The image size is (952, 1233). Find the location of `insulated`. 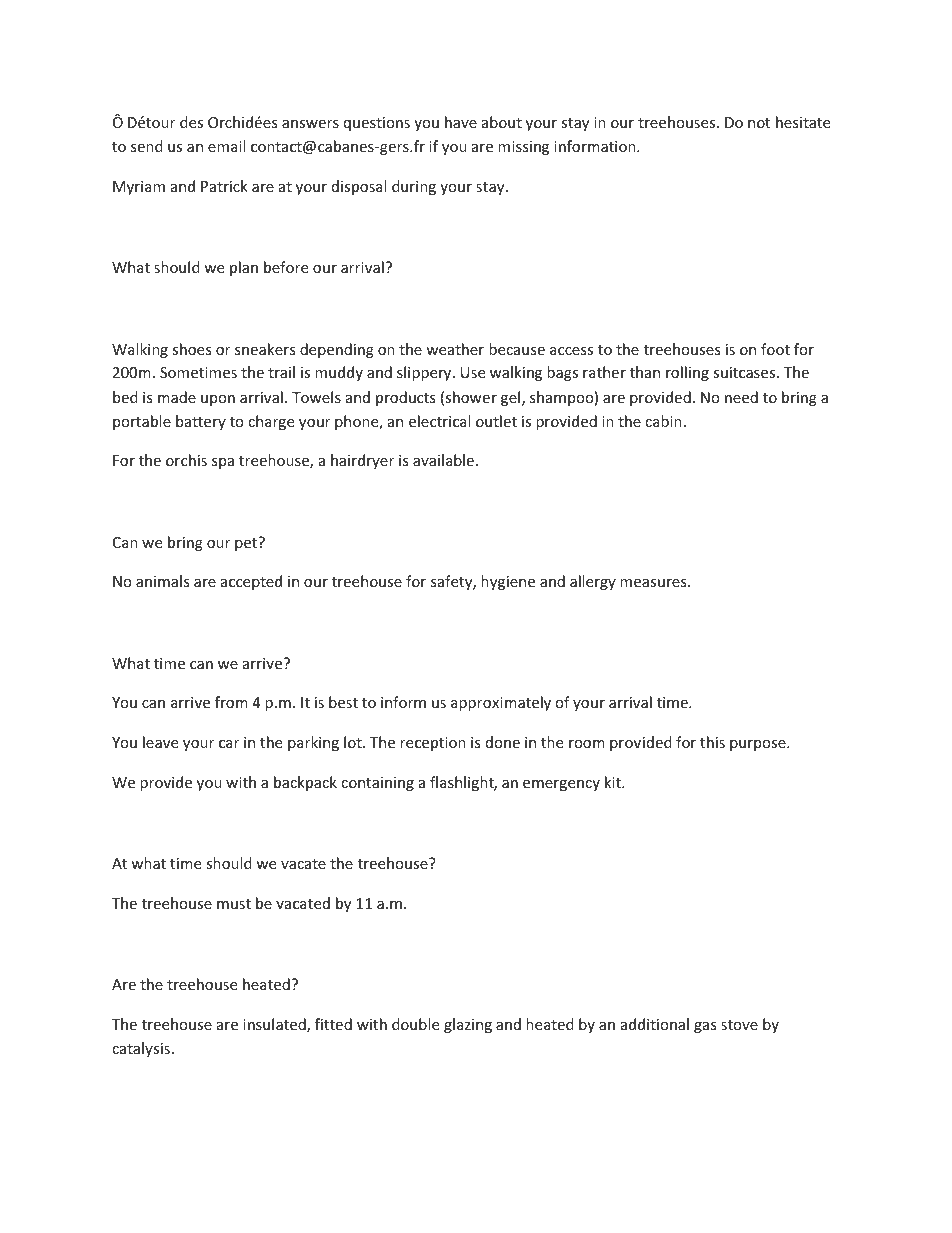

insulated is located at coordinates (275, 1025).
